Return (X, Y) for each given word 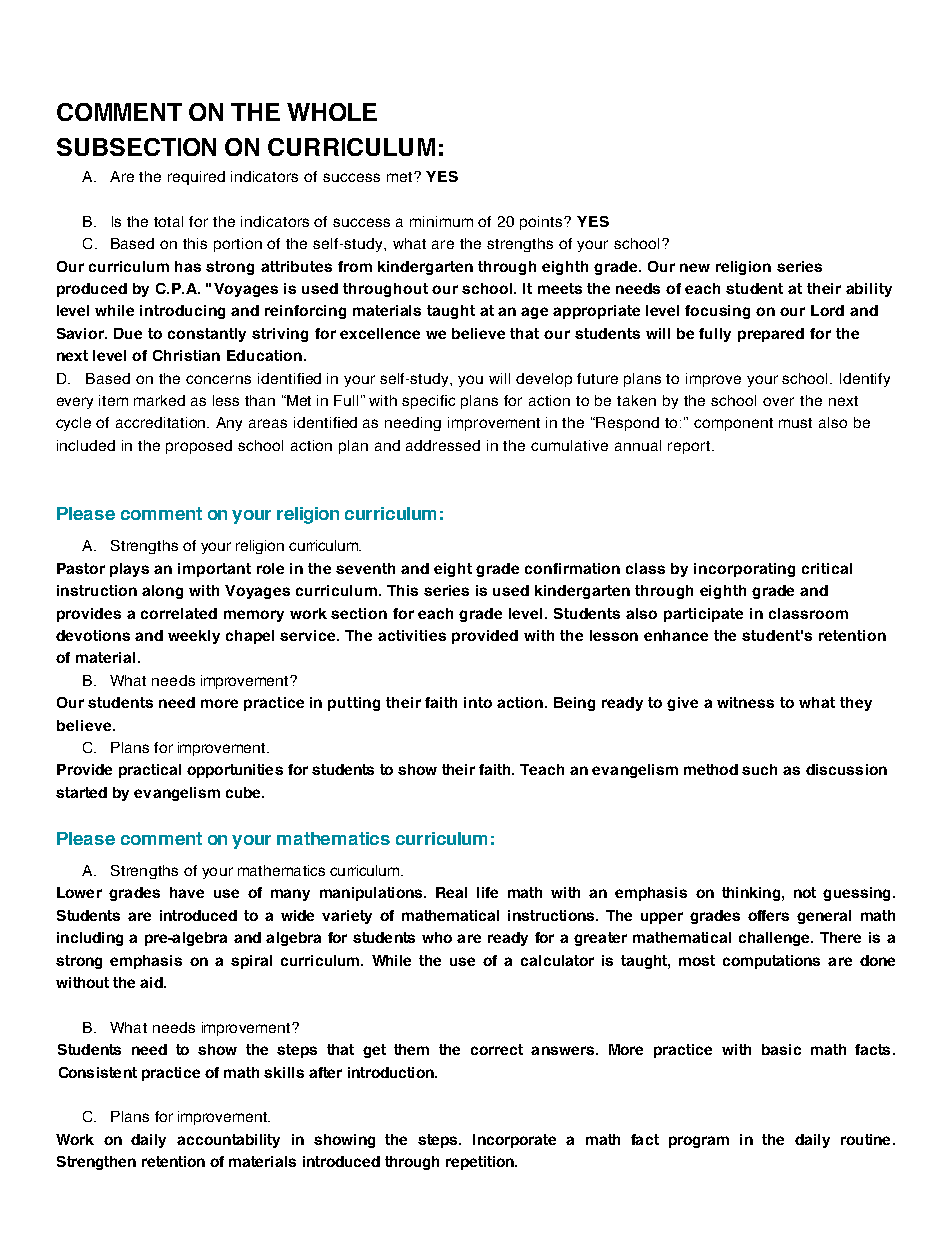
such (759, 769)
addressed (443, 445)
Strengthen (96, 1163)
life (487, 892)
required (196, 178)
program (699, 1142)
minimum (441, 221)
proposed (199, 447)
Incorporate (514, 1141)
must (795, 423)
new (695, 267)
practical (150, 771)
